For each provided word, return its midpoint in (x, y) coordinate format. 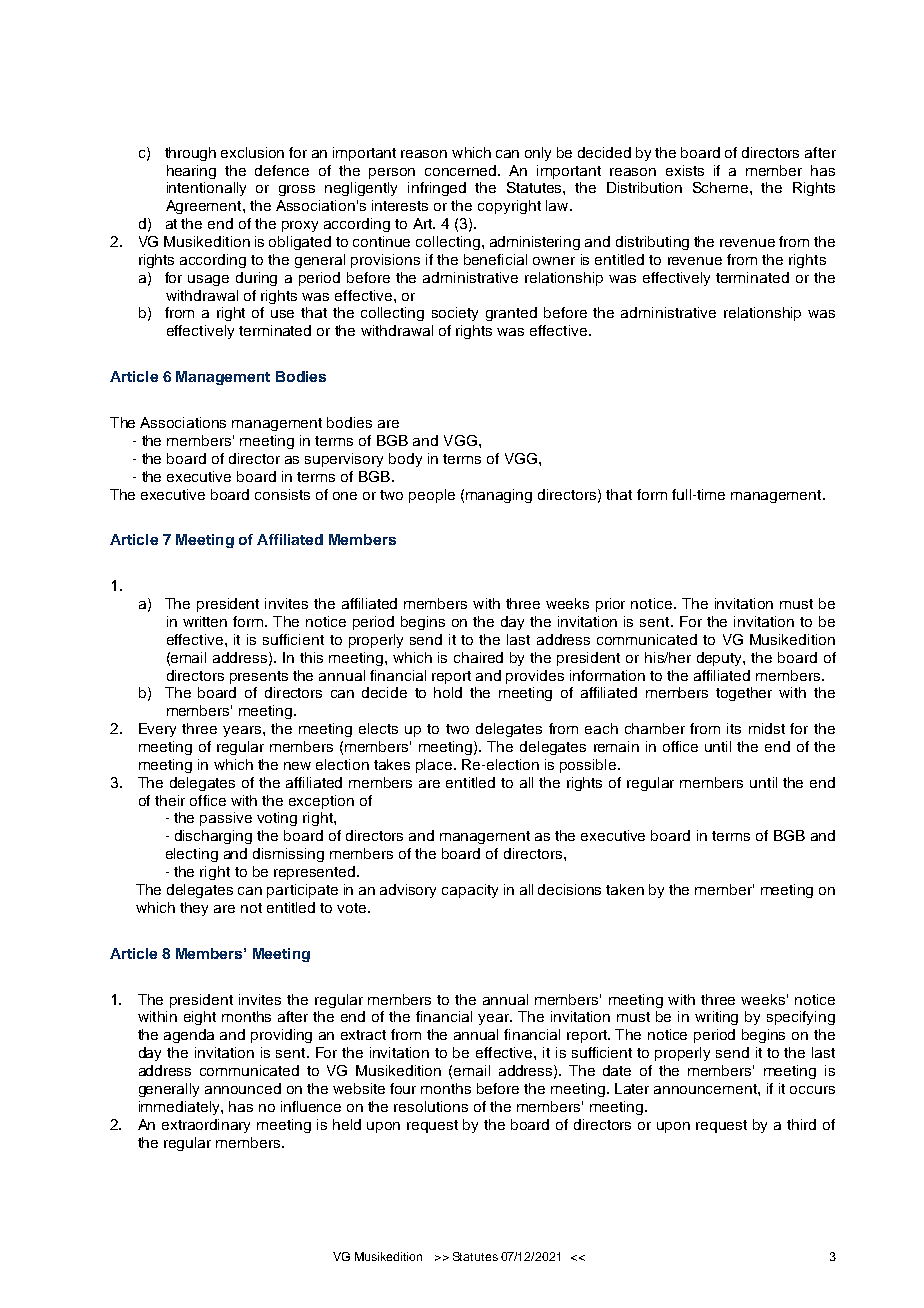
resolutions (431, 1106)
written (205, 621)
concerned (462, 170)
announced (243, 1088)
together (744, 694)
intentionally (206, 189)
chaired (478, 657)
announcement (706, 1089)
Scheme (722, 187)
